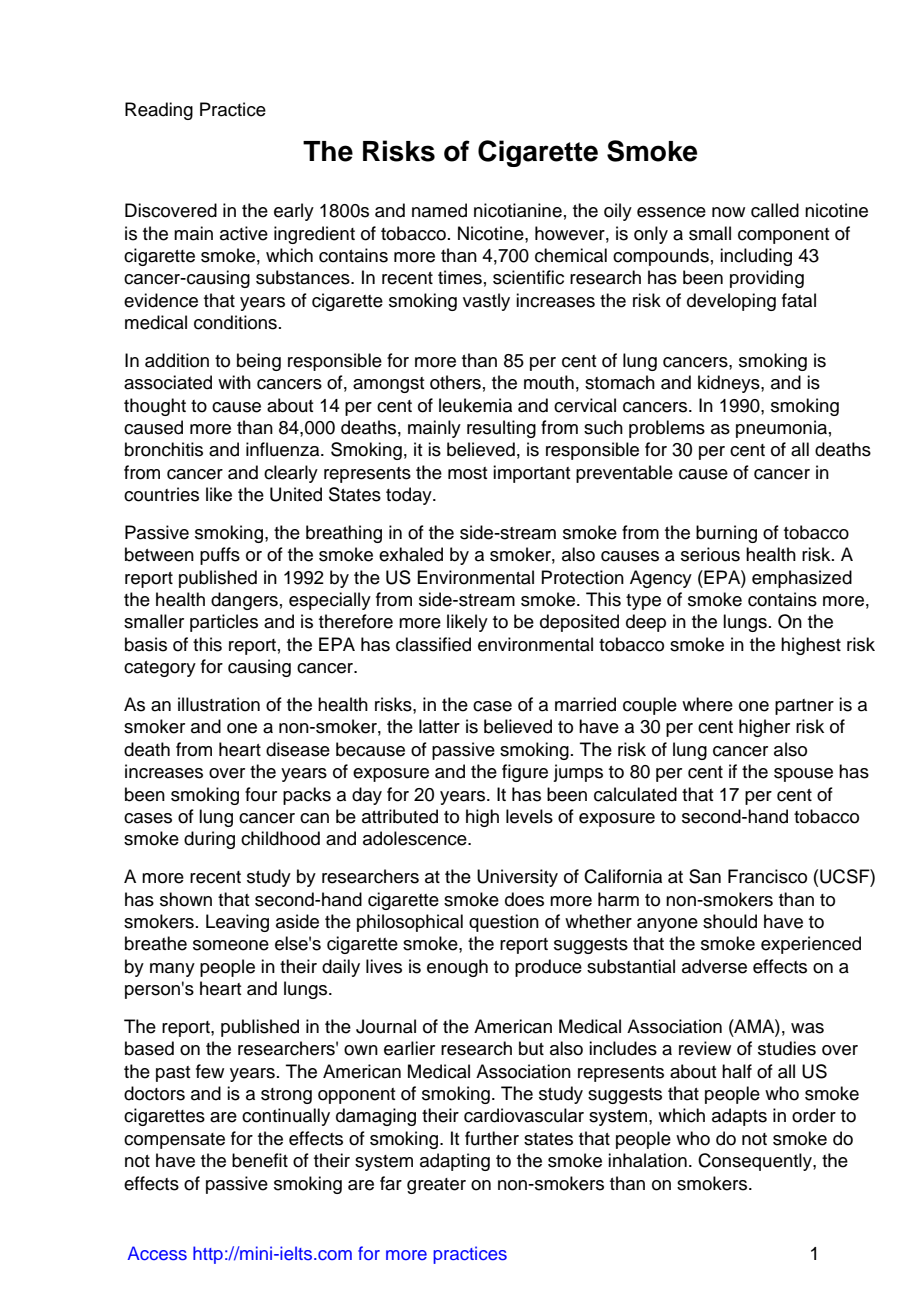 This screenshot has height=1308, width=924. What do you see at coordinates (756, 1162) in the screenshot?
I see `Consequently` at bounding box center [756, 1162].
